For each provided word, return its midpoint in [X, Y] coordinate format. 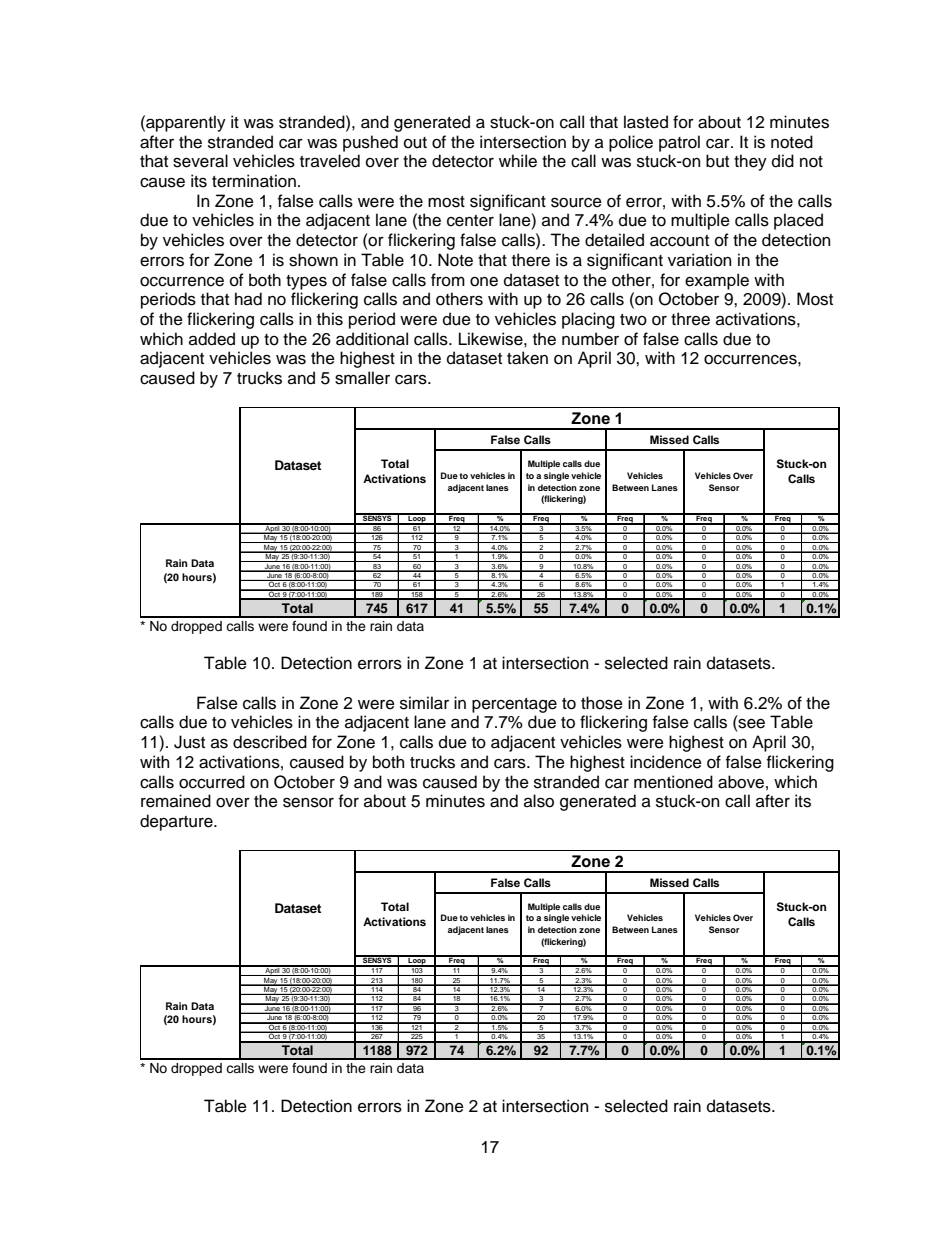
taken [527, 358]
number [590, 339]
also [539, 801]
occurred [212, 782]
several [200, 161]
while [518, 161]
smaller [362, 378]
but [717, 161]
